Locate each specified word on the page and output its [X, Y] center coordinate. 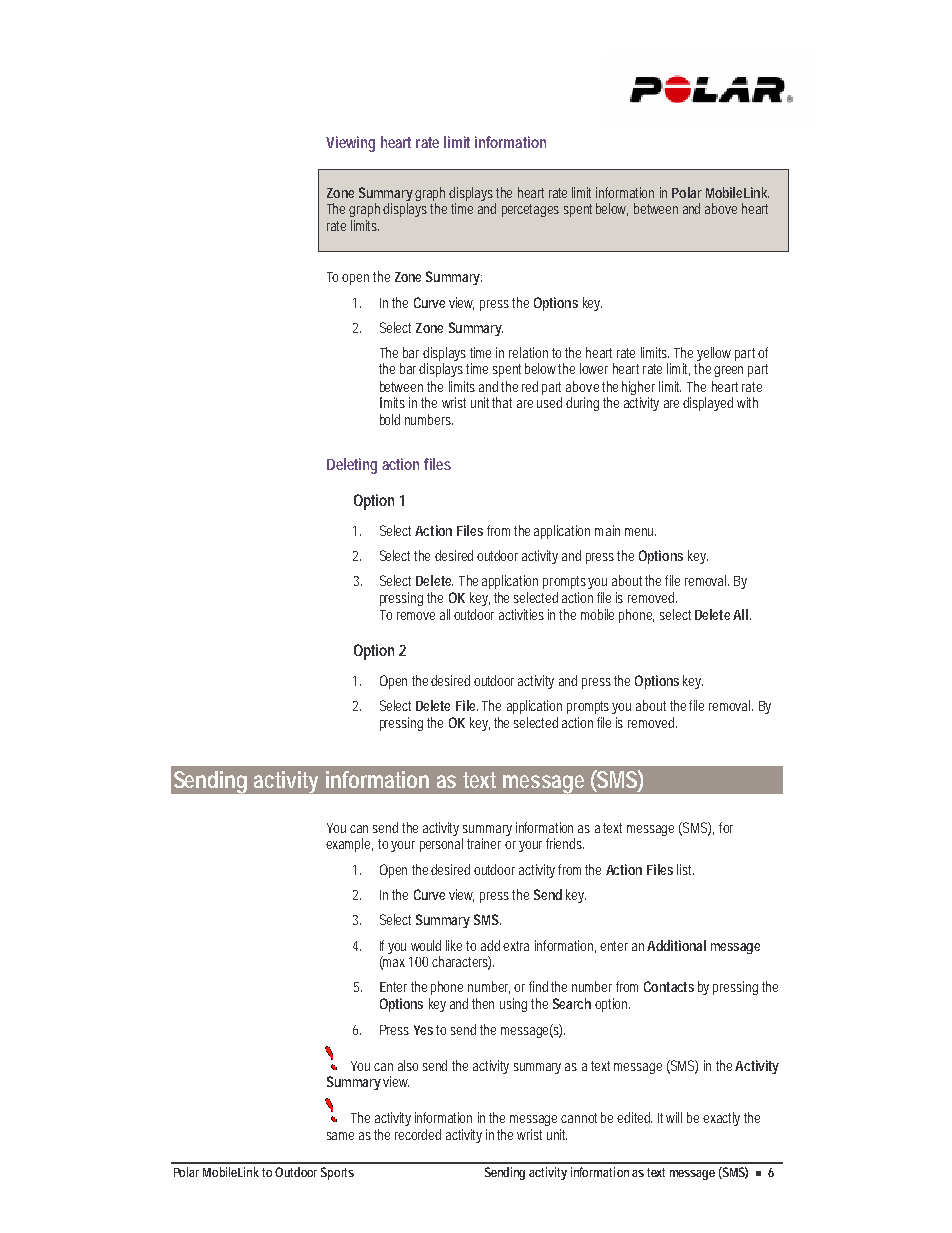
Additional [676, 945]
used [549, 402]
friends [565, 843]
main [607, 530]
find [538, 986]
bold [390, 419]
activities [521, 614]
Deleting [352, 466]
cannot [579, 1118]
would [426, 945]
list [685, 869]
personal [441, 845]
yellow [714, 355]
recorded [418, 1134]
